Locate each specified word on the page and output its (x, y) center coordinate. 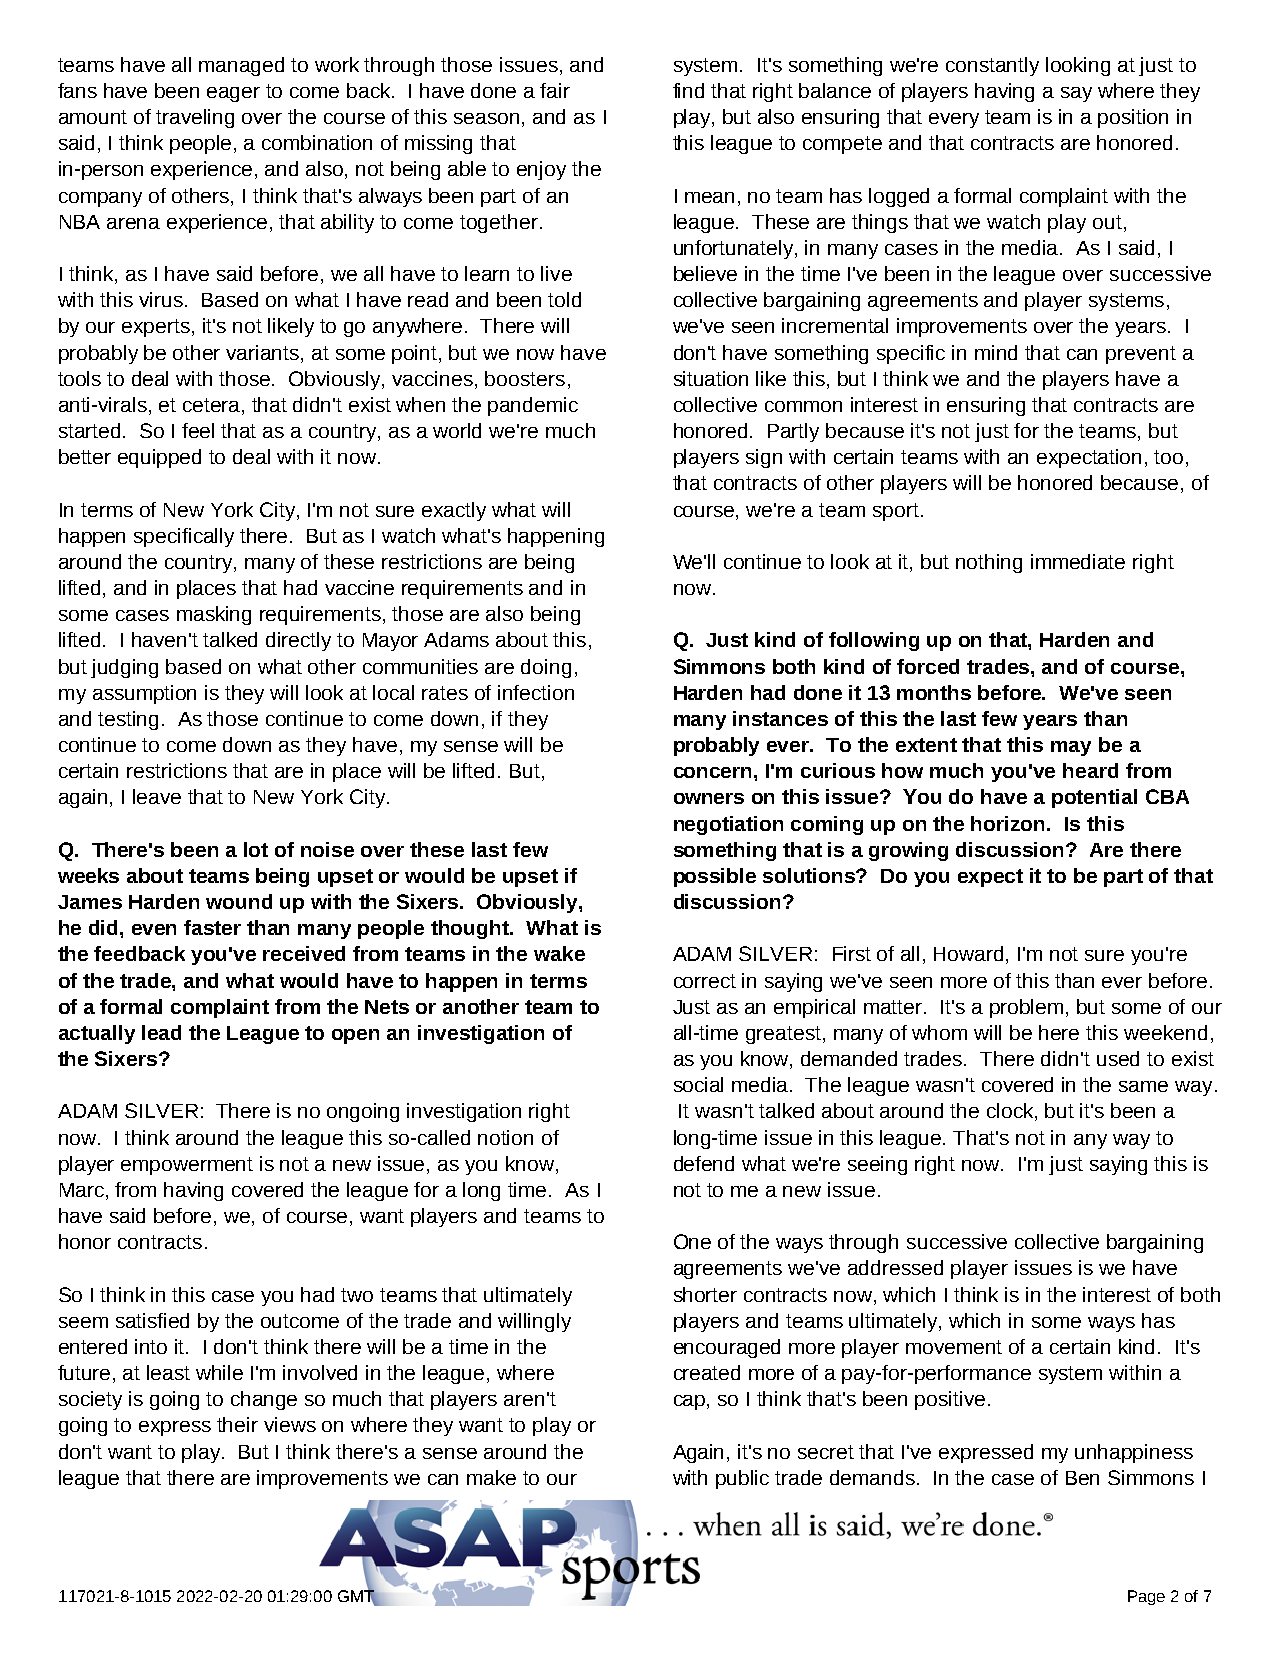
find (688, 90)
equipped (159, 458)
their (237, 1424)
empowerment (187, 1166)
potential (1094, 798)
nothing (989, 563)
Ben (1082, 1478)
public (742, 1479)
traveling (195, 118)
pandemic (533, 406)
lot (256, 849)
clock (1011, 1112)
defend (704, 1163)
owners (709, 798)
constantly (992, 66)
